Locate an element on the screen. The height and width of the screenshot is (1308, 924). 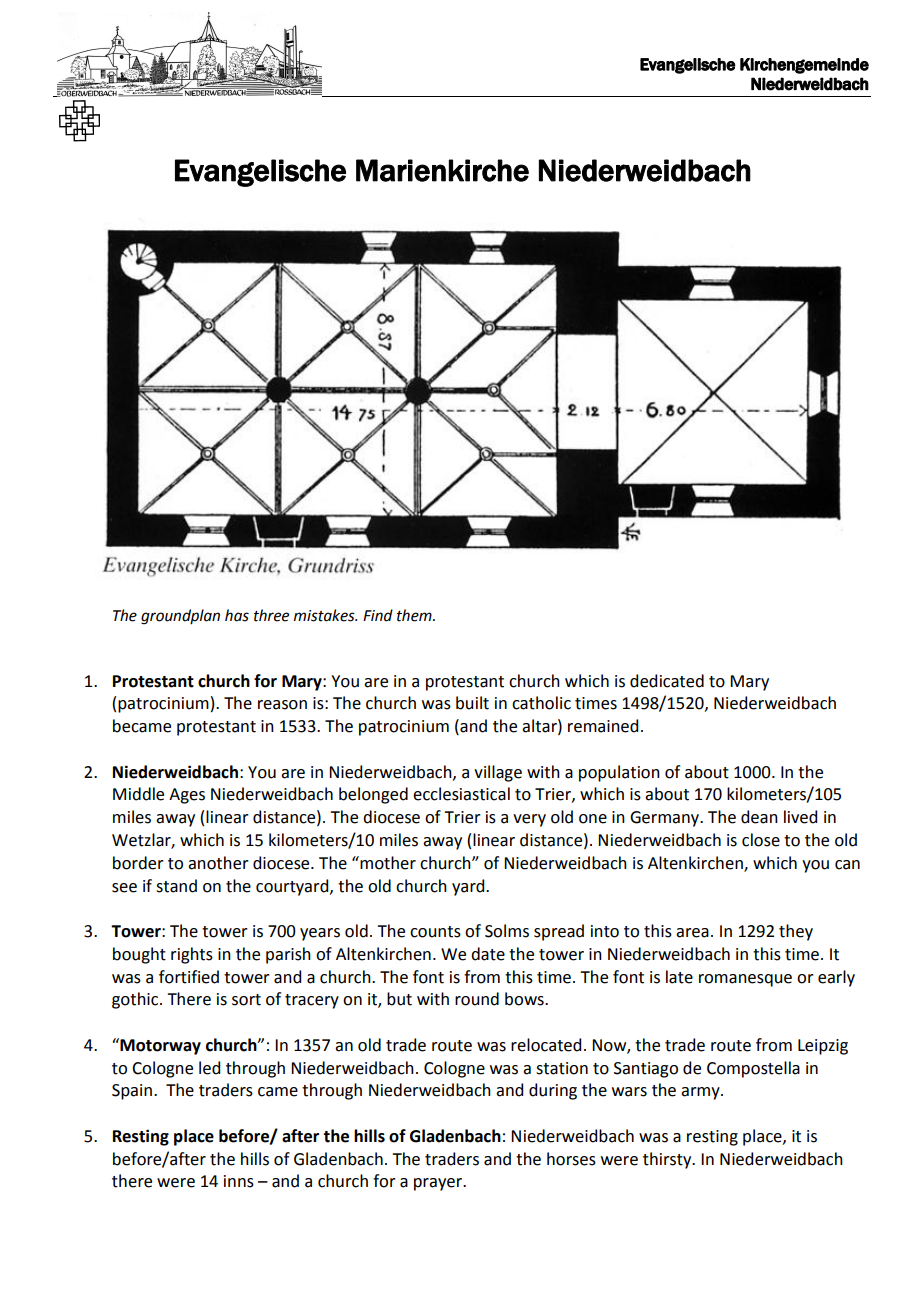
counts is located at coordinates (435, 932).
